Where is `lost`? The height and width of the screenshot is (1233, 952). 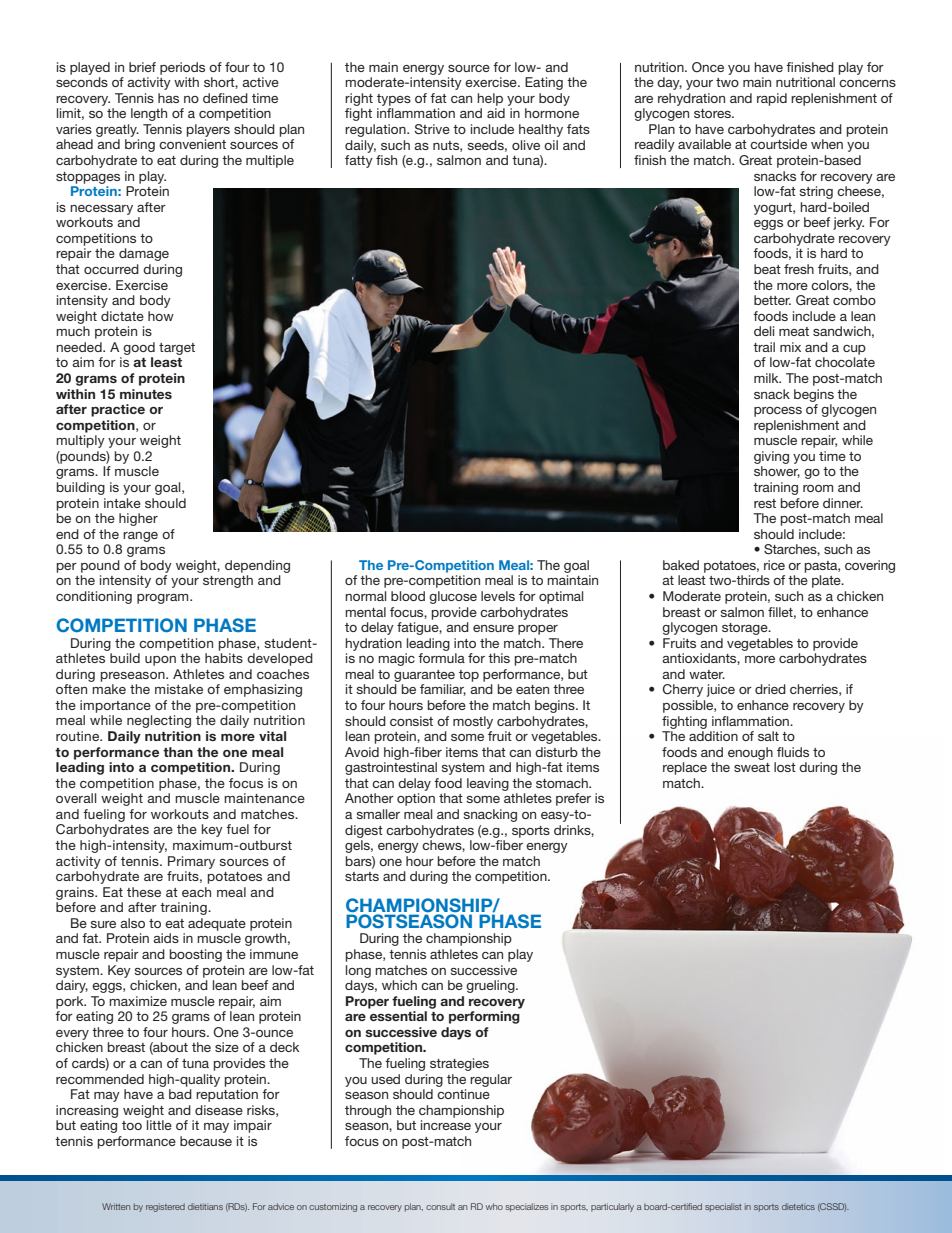 lost is located at coordinates (785, 767).
